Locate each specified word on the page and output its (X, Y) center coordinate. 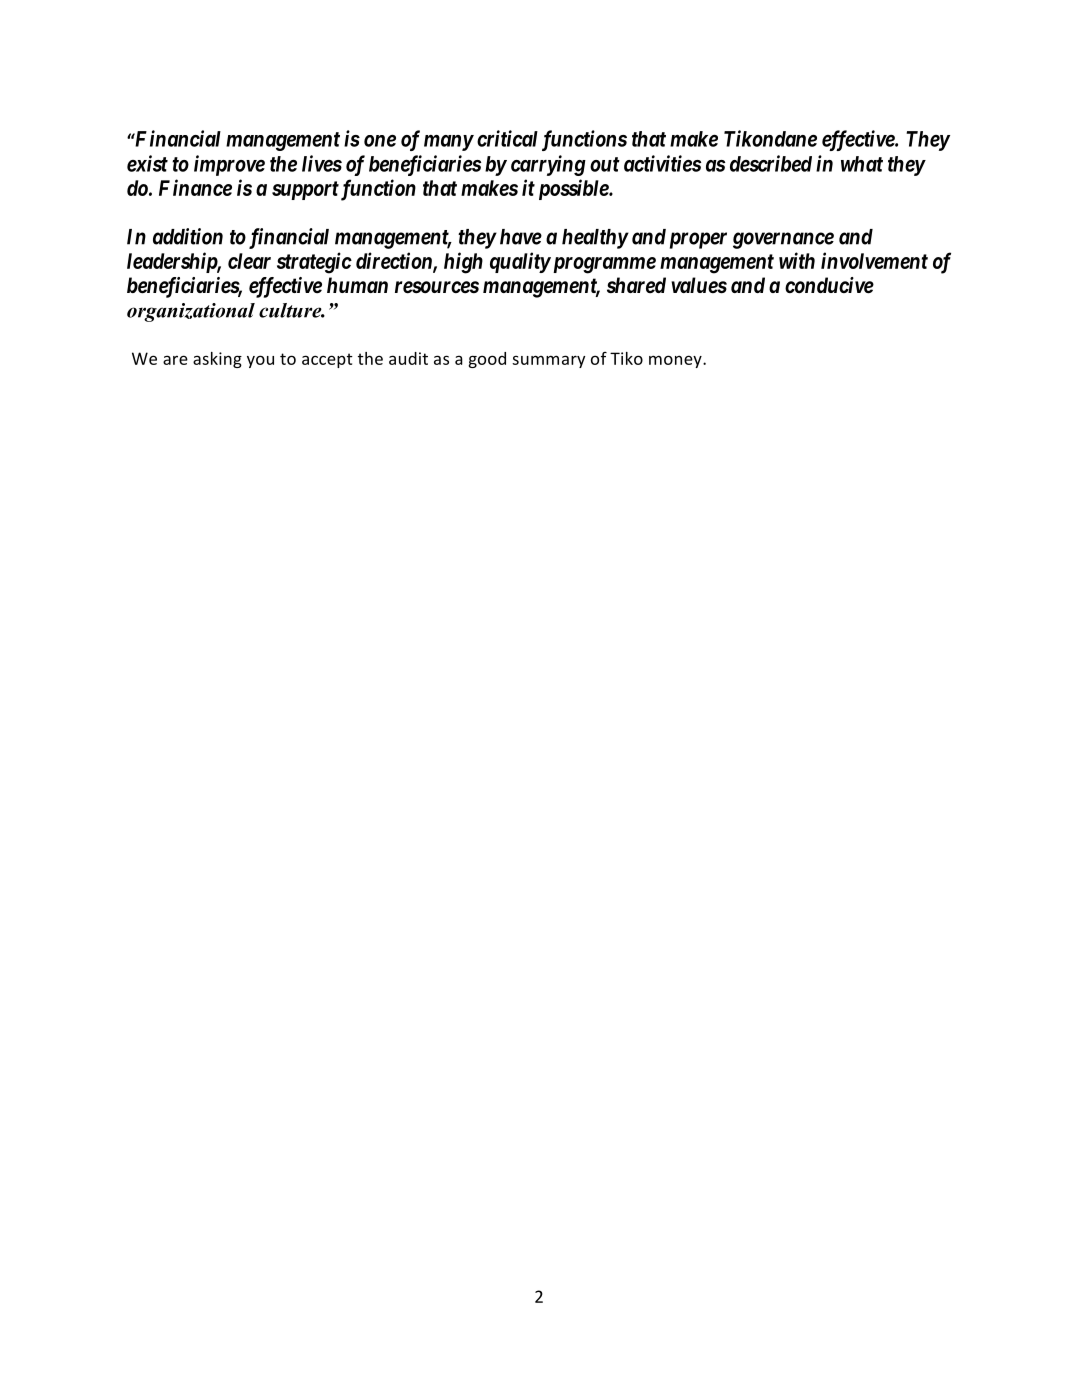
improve (229, 165)
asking (217, 360)
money (676, 361)
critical (507, 138)
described (771, 163)
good (487, 360)
